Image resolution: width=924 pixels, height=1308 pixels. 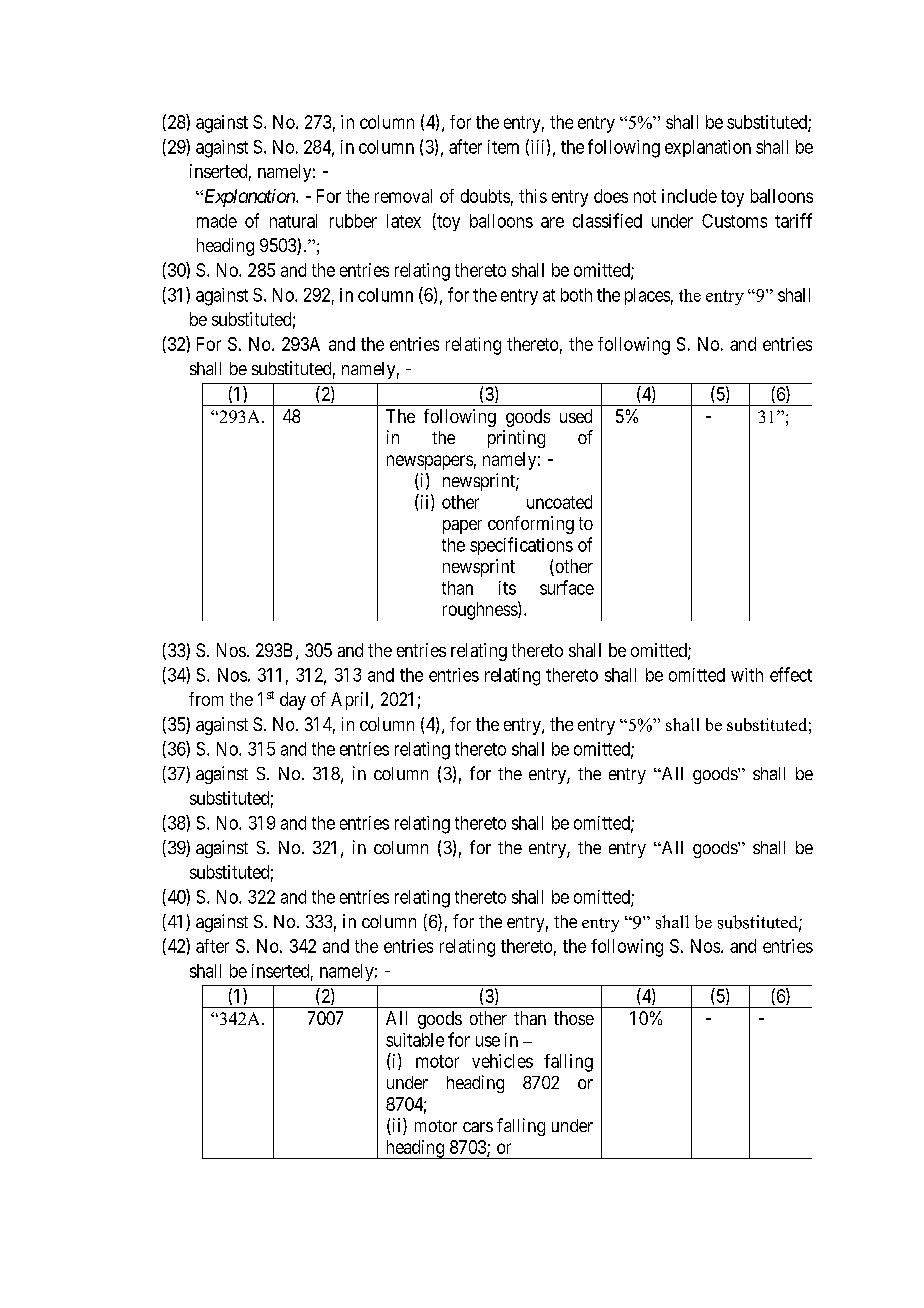 I want to click on used, so click(x=576, y=416).
